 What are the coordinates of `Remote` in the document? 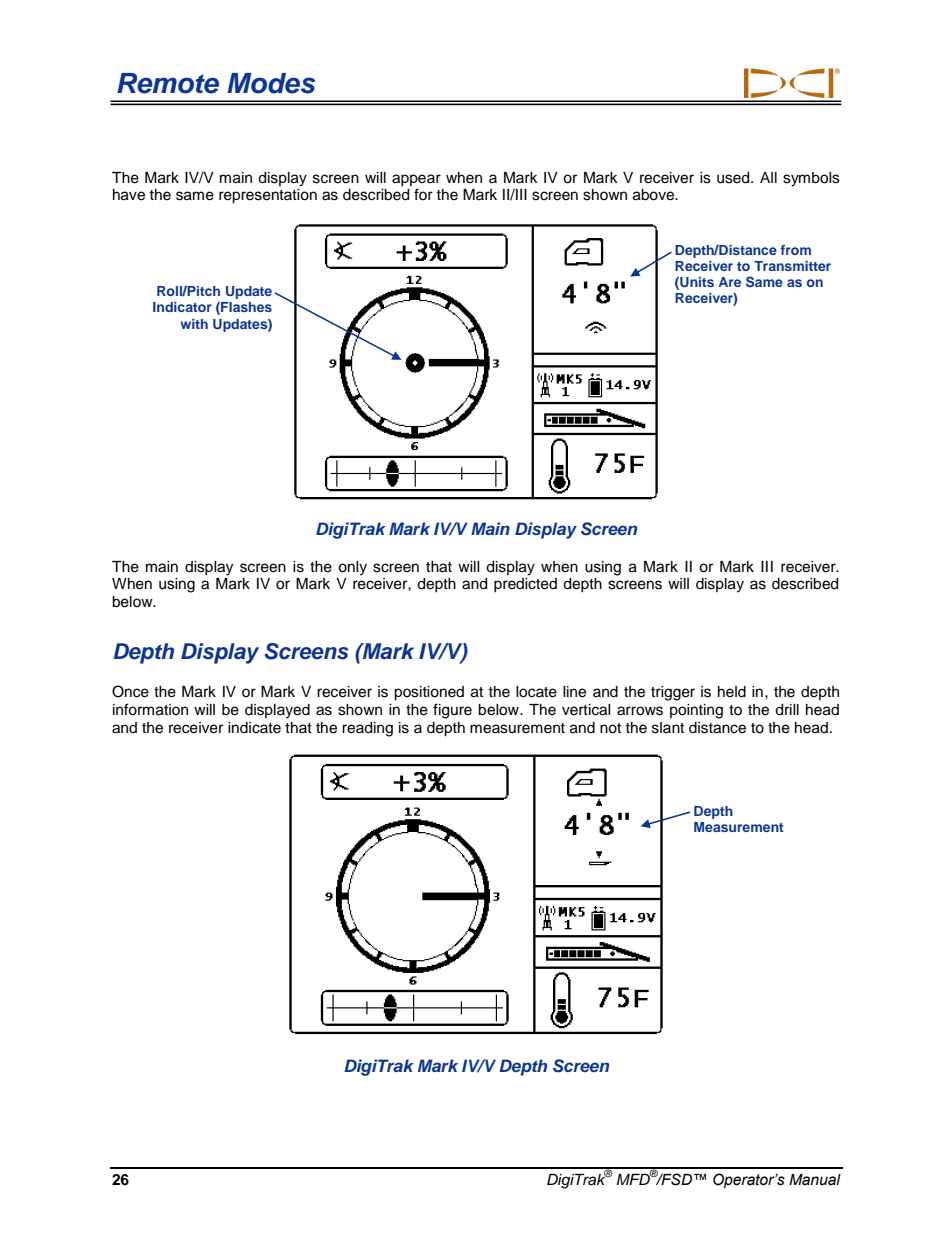 It's located at (168, 83).
